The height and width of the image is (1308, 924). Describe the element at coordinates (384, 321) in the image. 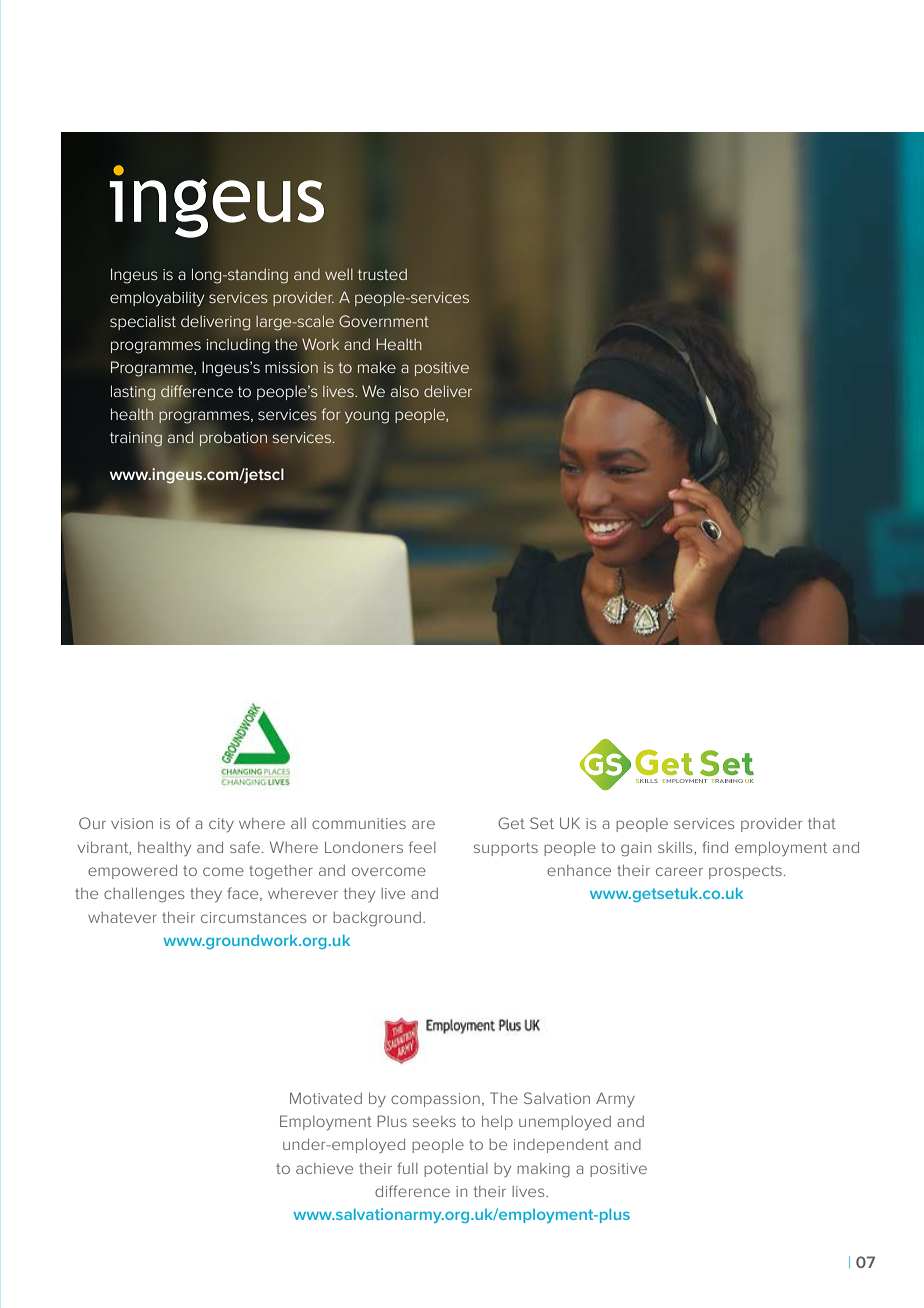

I see `Government` at that location.
